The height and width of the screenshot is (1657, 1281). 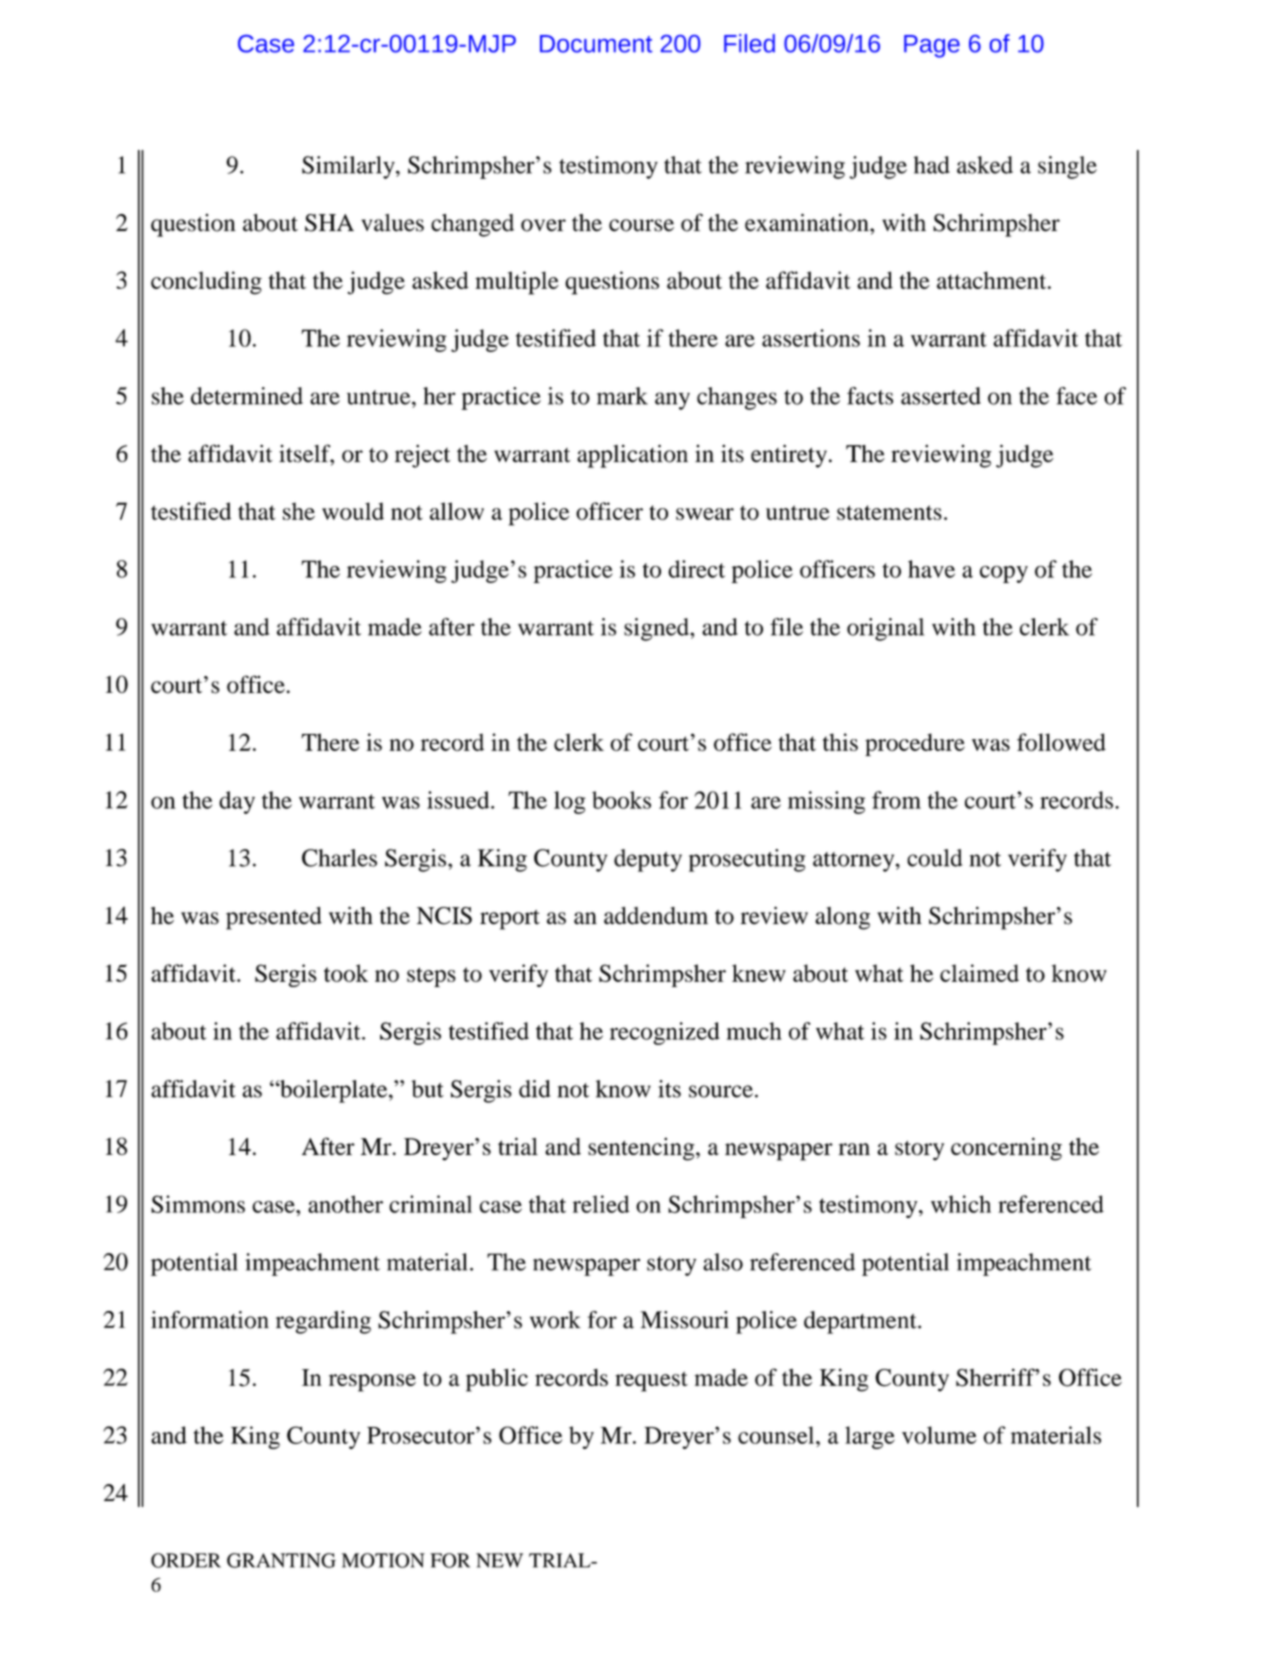 I want to click on asserted, so click(x=941, y=396).
